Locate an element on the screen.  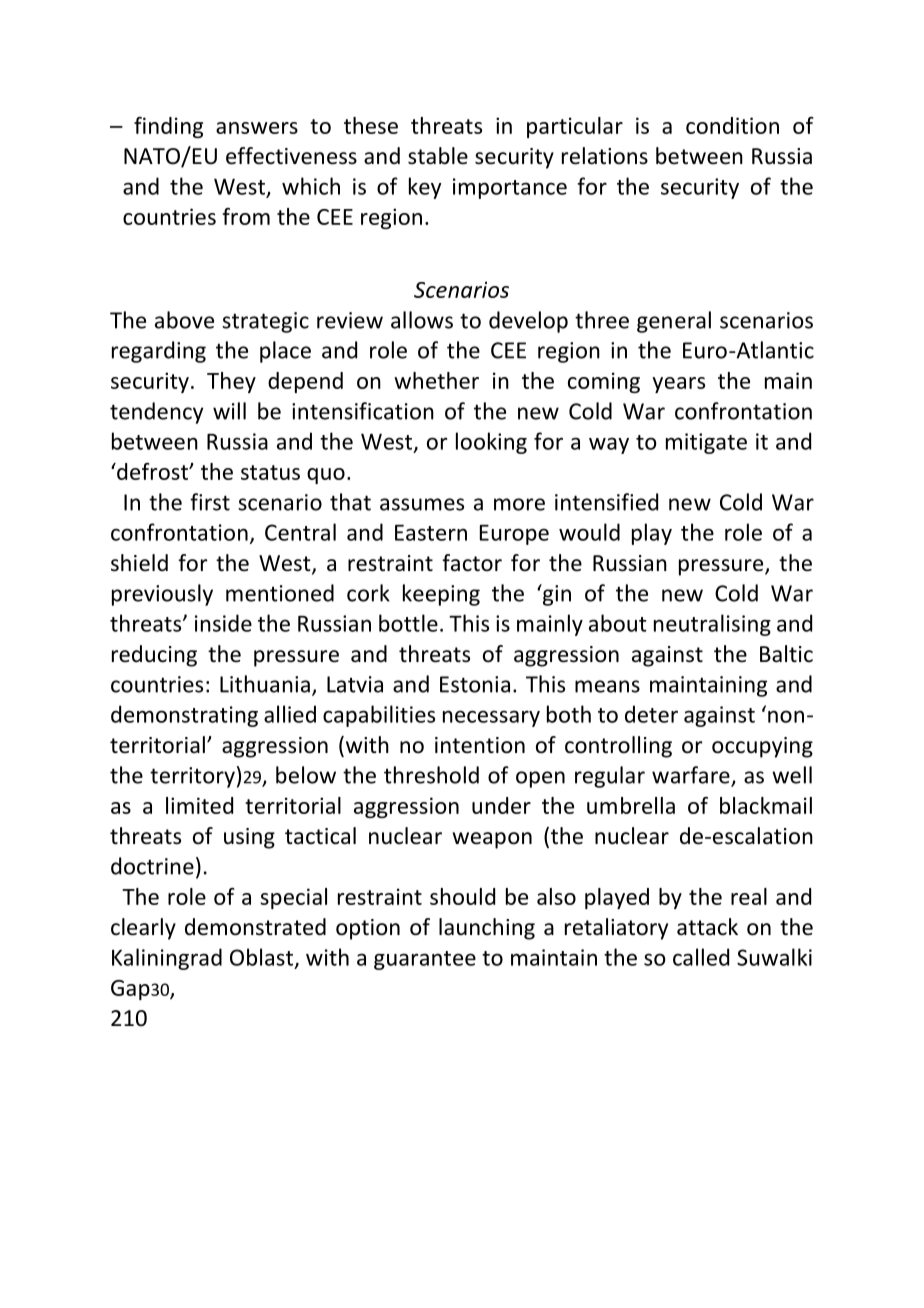
condition is located at coordinates (732, 125).
